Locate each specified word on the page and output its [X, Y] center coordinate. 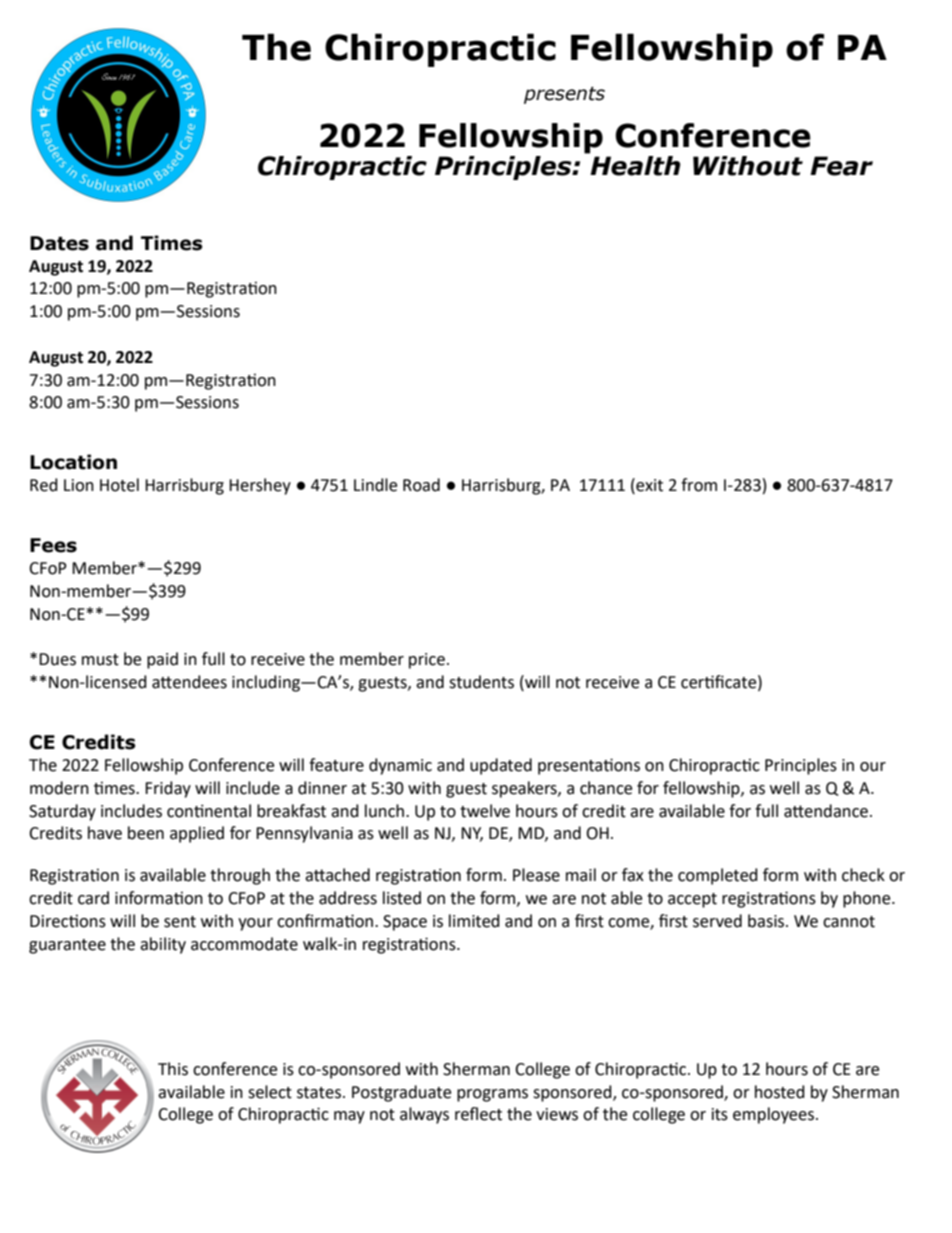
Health [634, 164]
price [427, 661]
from [699, 485]
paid [162, 660]
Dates [59, 243]
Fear [841, 166]
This [173, 1069]
